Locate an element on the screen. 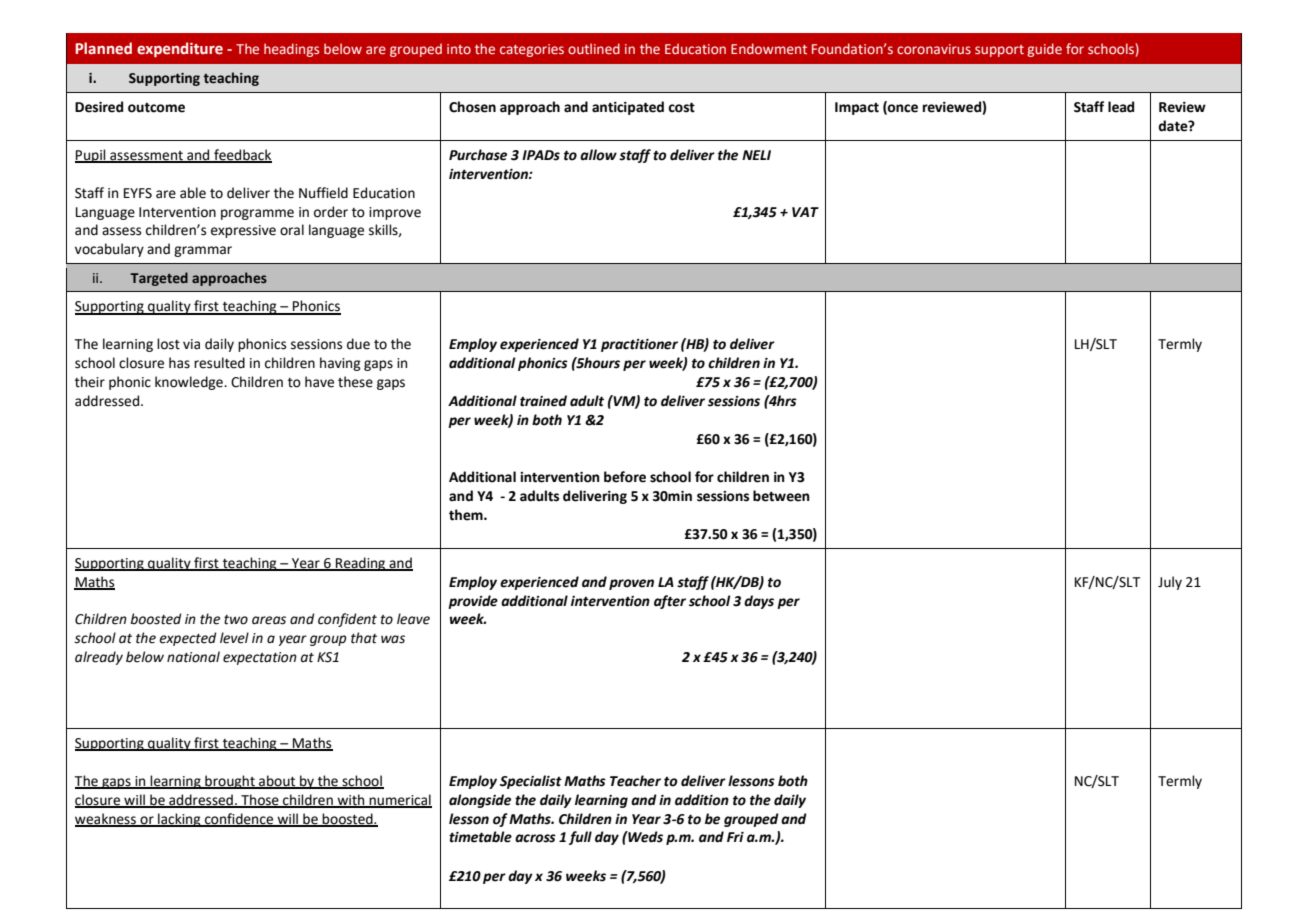 Image resolution: width=1308 pixels, height=924 pixels. knowledge is located at coordinates (190, 383).
